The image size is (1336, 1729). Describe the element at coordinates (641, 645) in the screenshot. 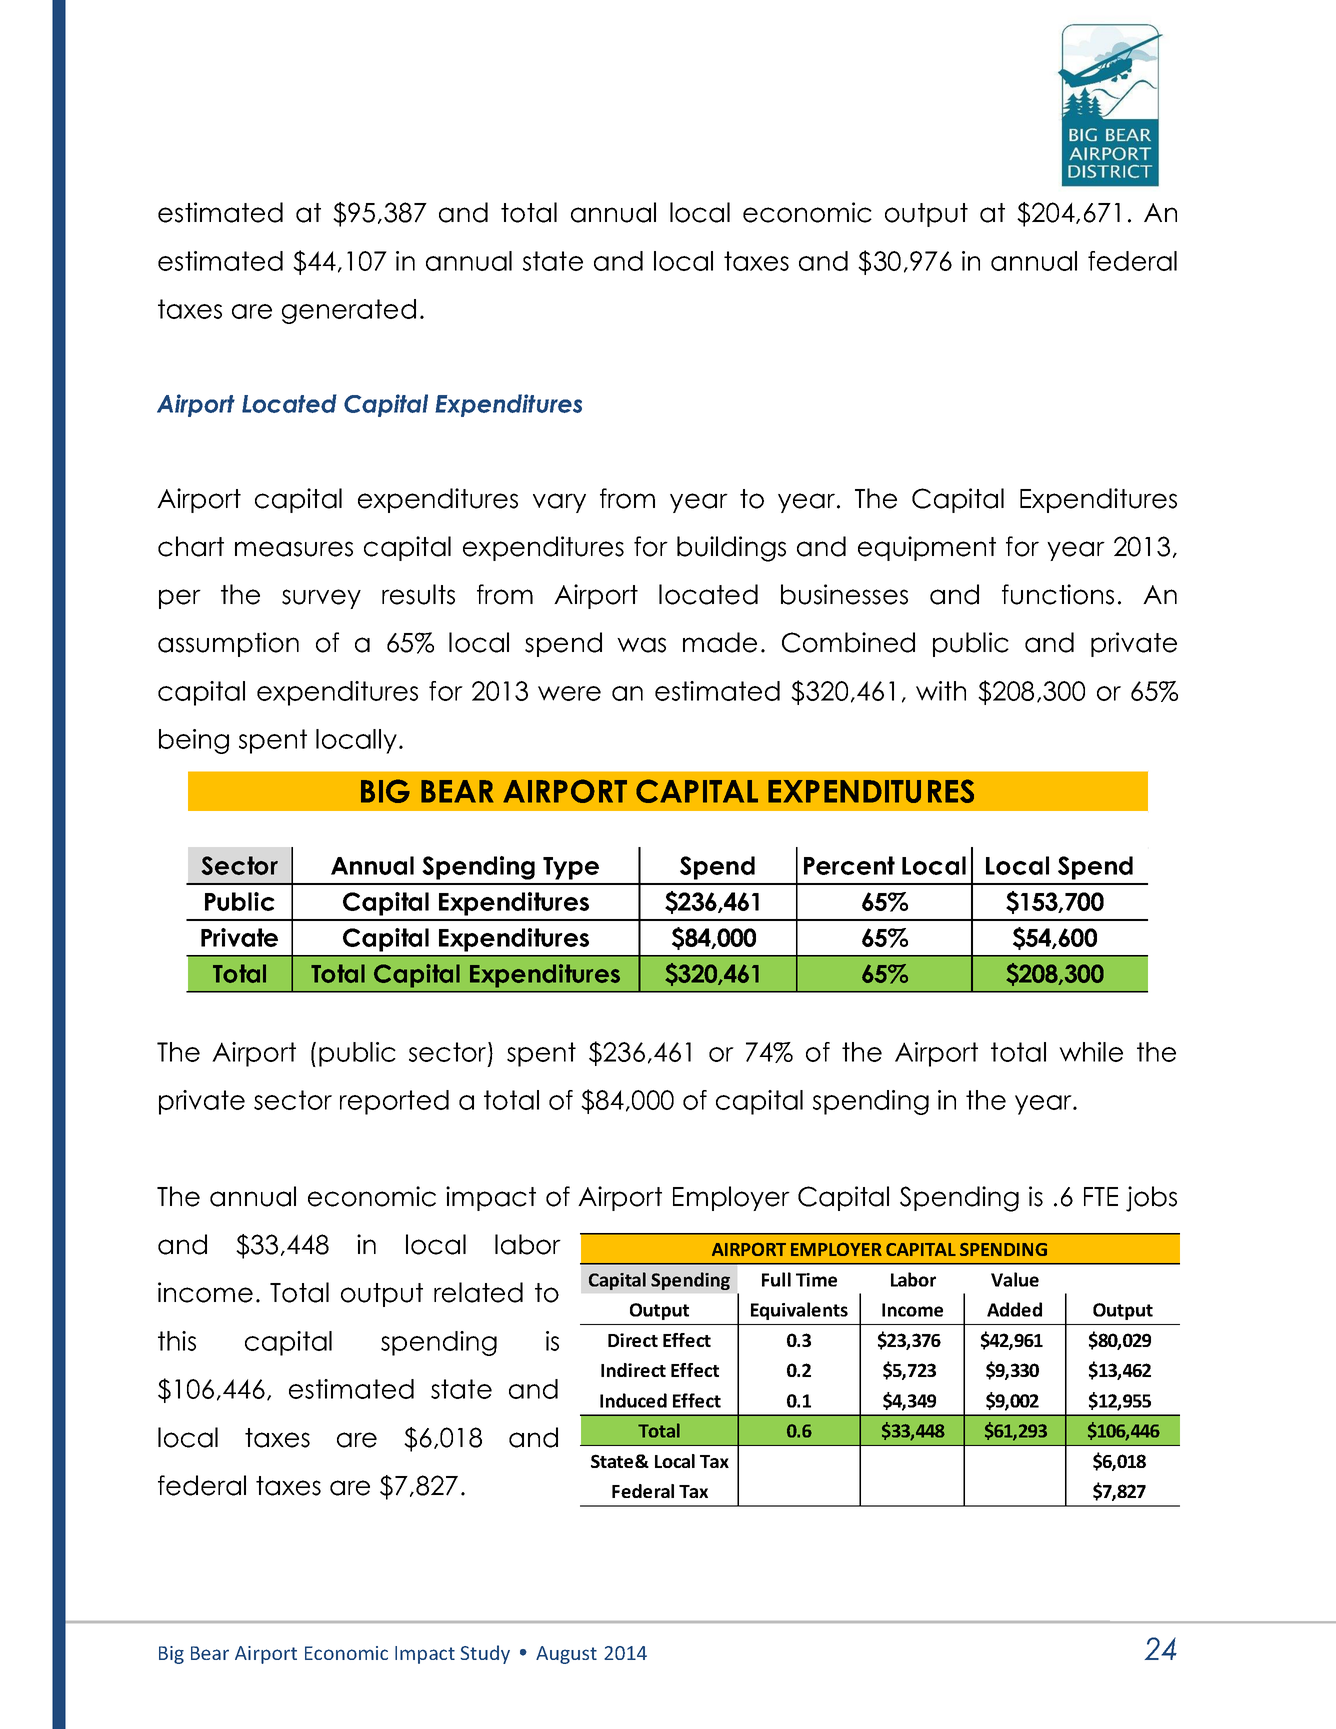

I see `was` at that location.
